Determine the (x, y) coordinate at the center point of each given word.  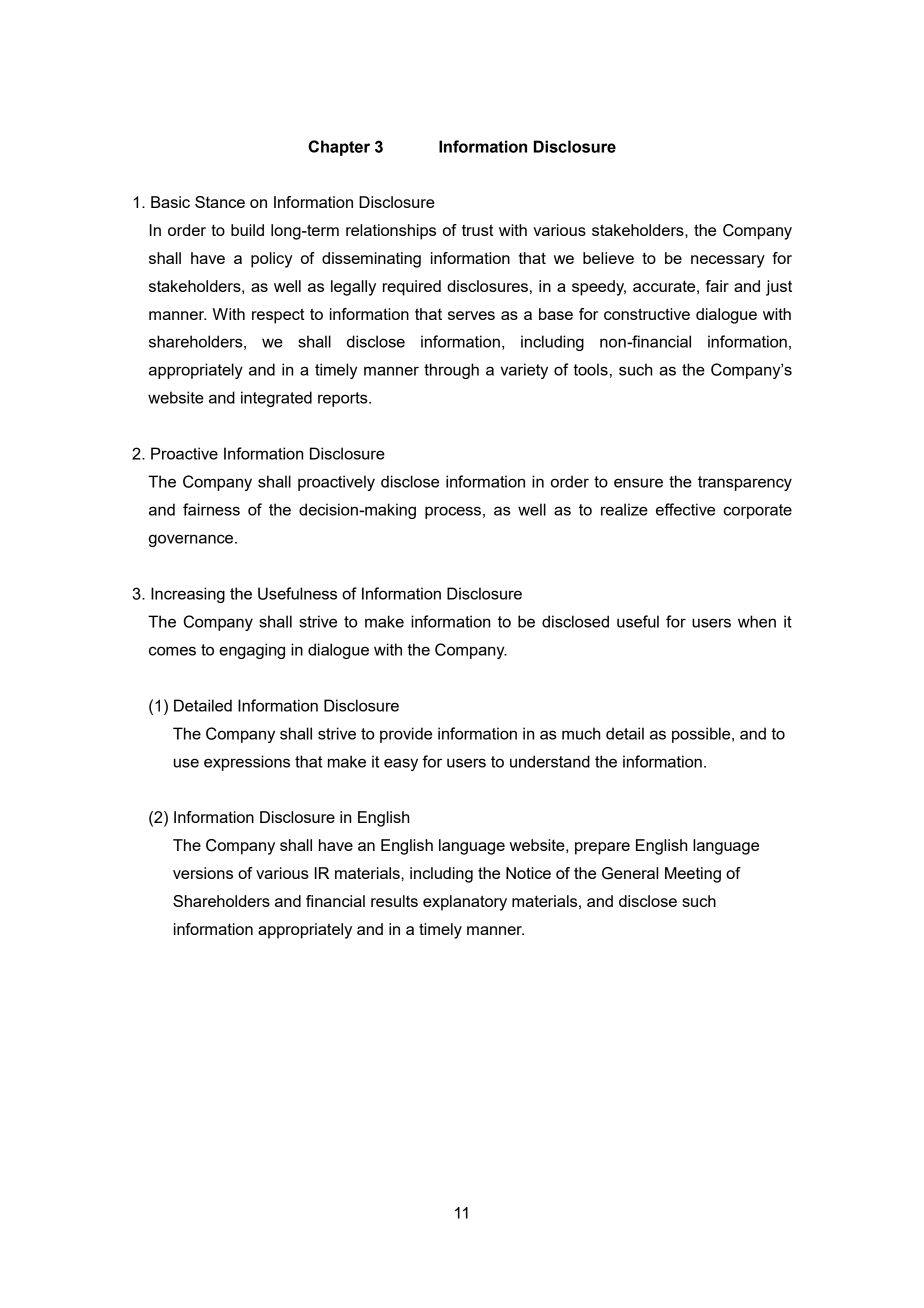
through (451, 371)
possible (702, 735)
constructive (647, 314)
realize (624, 509)
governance (192, 540)
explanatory (465, 903)
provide (406, 735)
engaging (252, 651)
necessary (728, 261)
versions (203, 873)
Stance (220, 202)
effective (685, 509)
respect (278, 316)
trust (478, 230)
